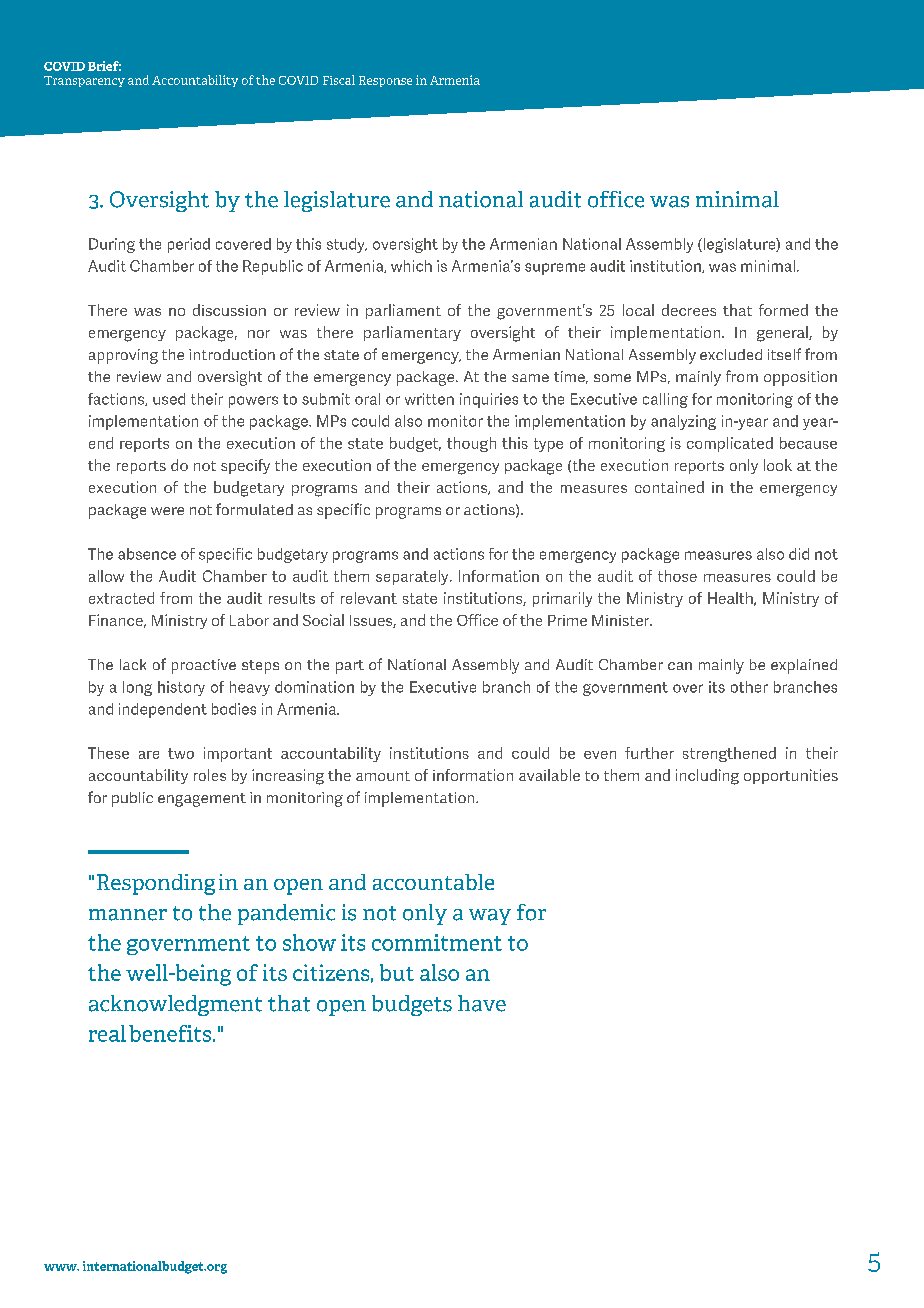 This document has width=924, height=1308. Describe the element at coordinates (429, 399) in the document. I see `written` at that location.
